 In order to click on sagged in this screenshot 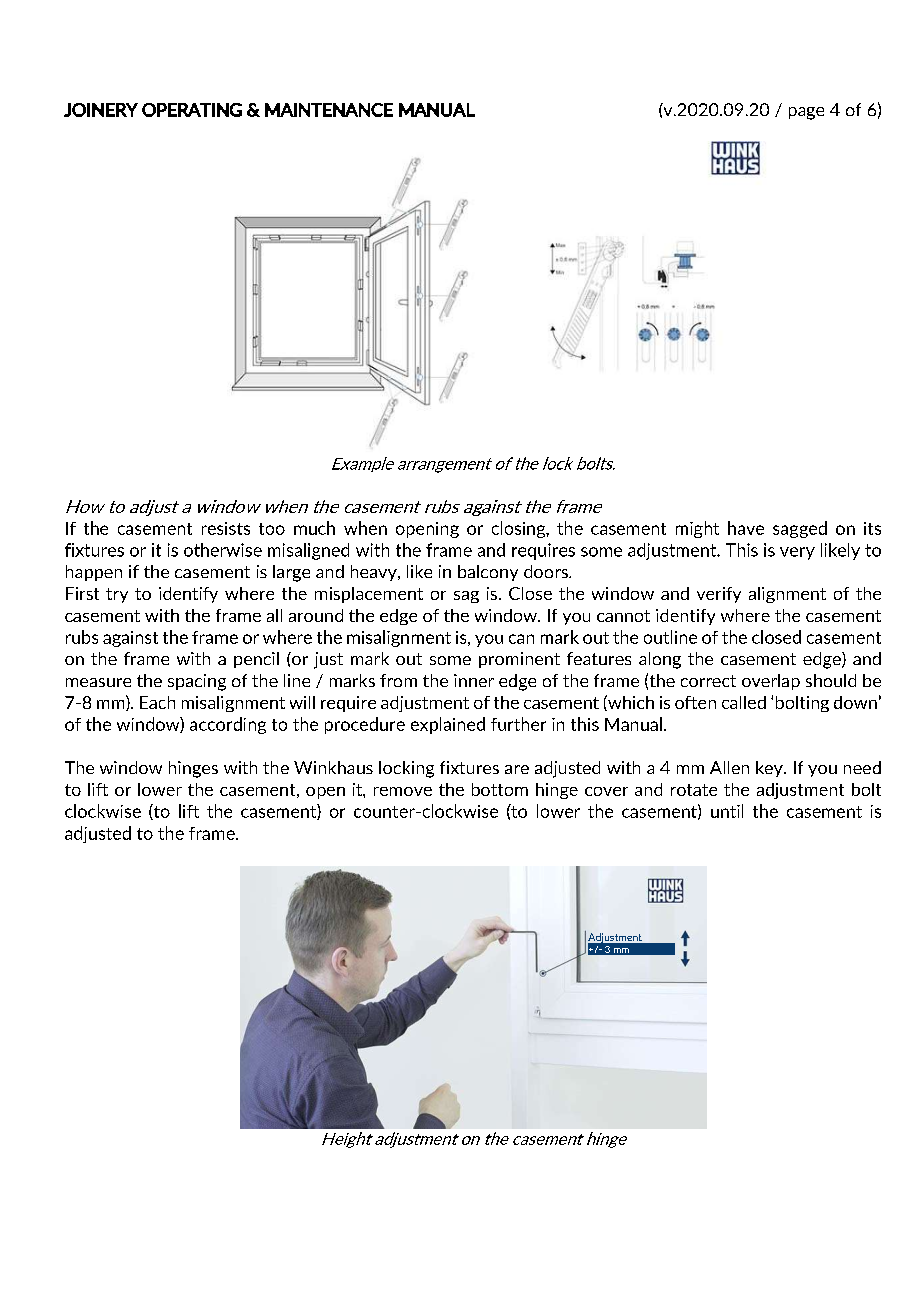, I will do `click(800, 529)`.
